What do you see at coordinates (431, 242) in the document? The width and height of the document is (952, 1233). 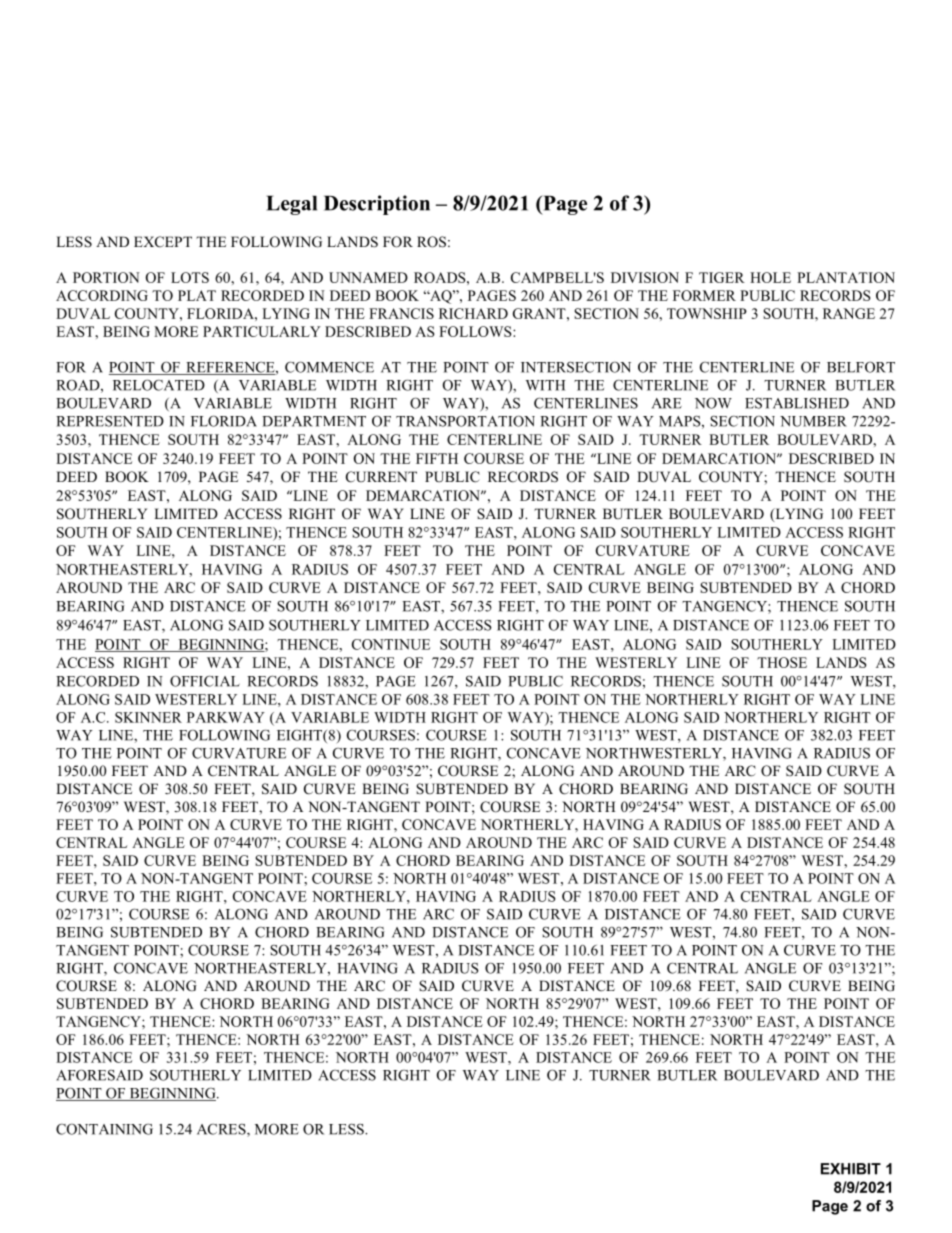 I see `ROS` at bounding box center [431, 242].
